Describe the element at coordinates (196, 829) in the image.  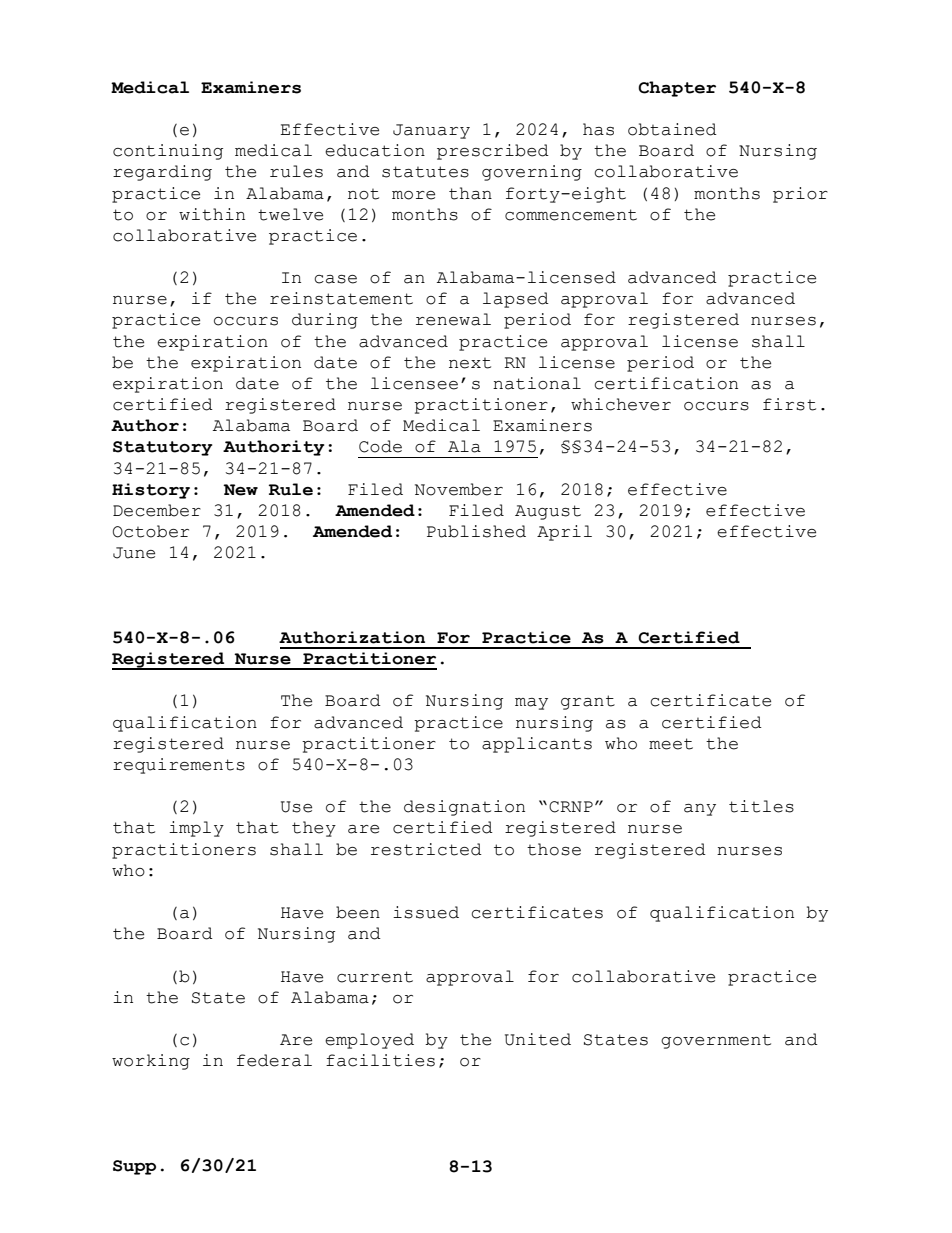
I see `imply` at that location.
